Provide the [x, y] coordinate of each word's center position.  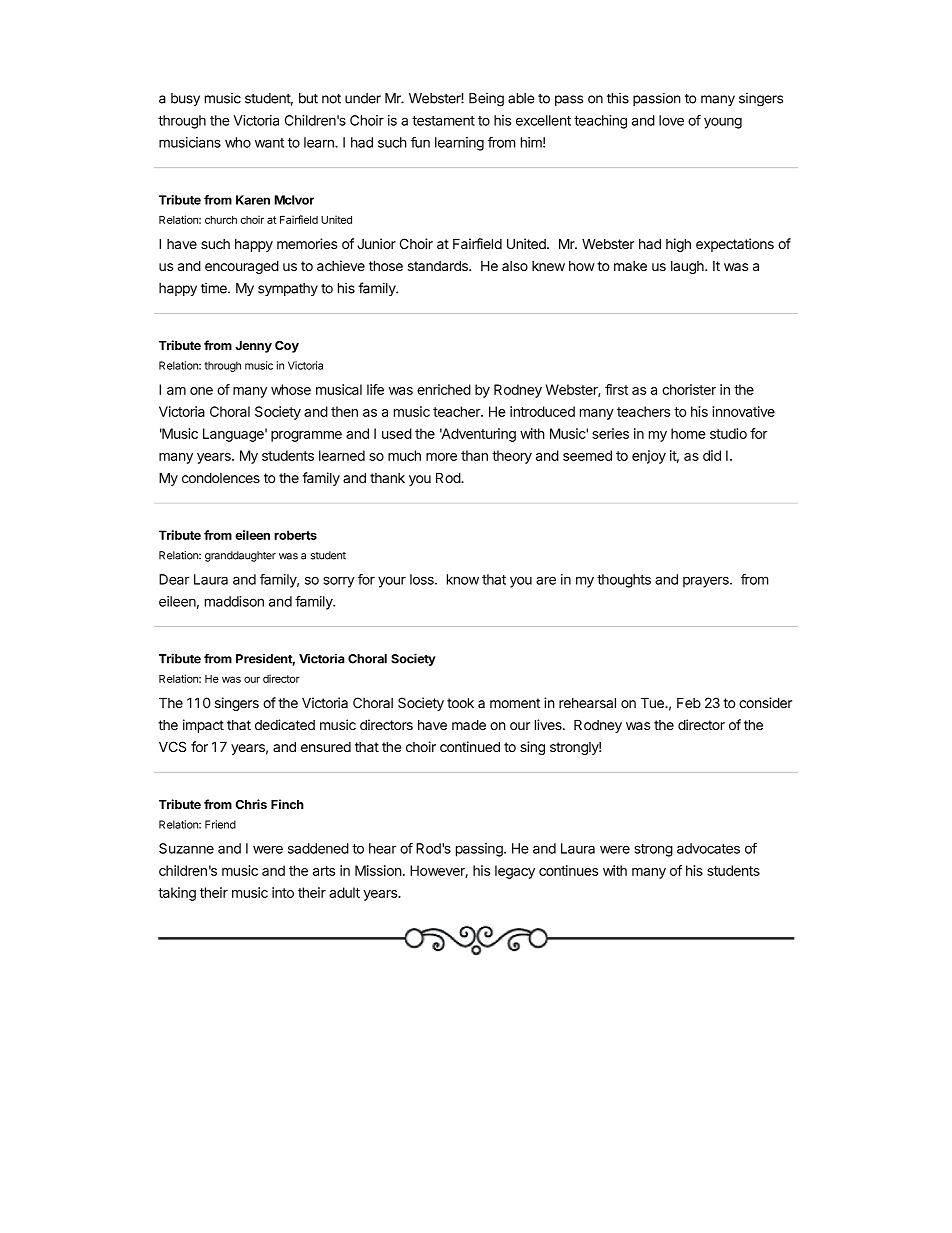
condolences [221, 477]
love [671, 120]
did [712, 455]
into [283, 892]
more [441, 457]
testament [443, 121]
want [269, 143]
